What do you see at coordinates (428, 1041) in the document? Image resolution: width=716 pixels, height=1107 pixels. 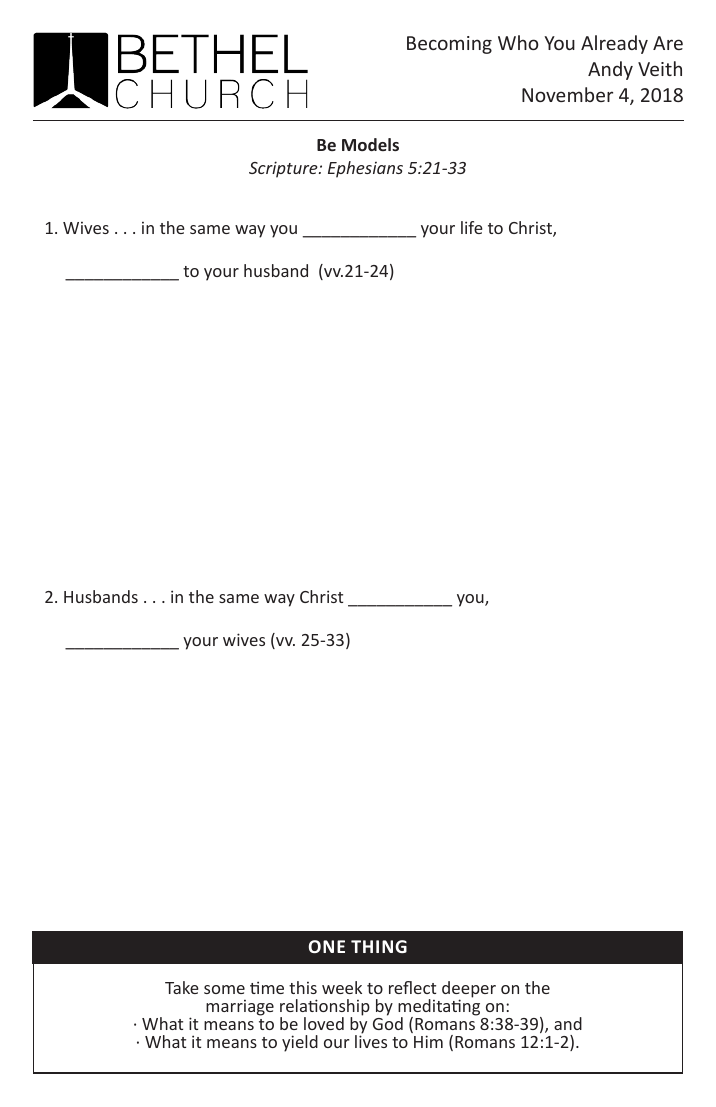 I see `Him` at bounding box center [428, 1041].
